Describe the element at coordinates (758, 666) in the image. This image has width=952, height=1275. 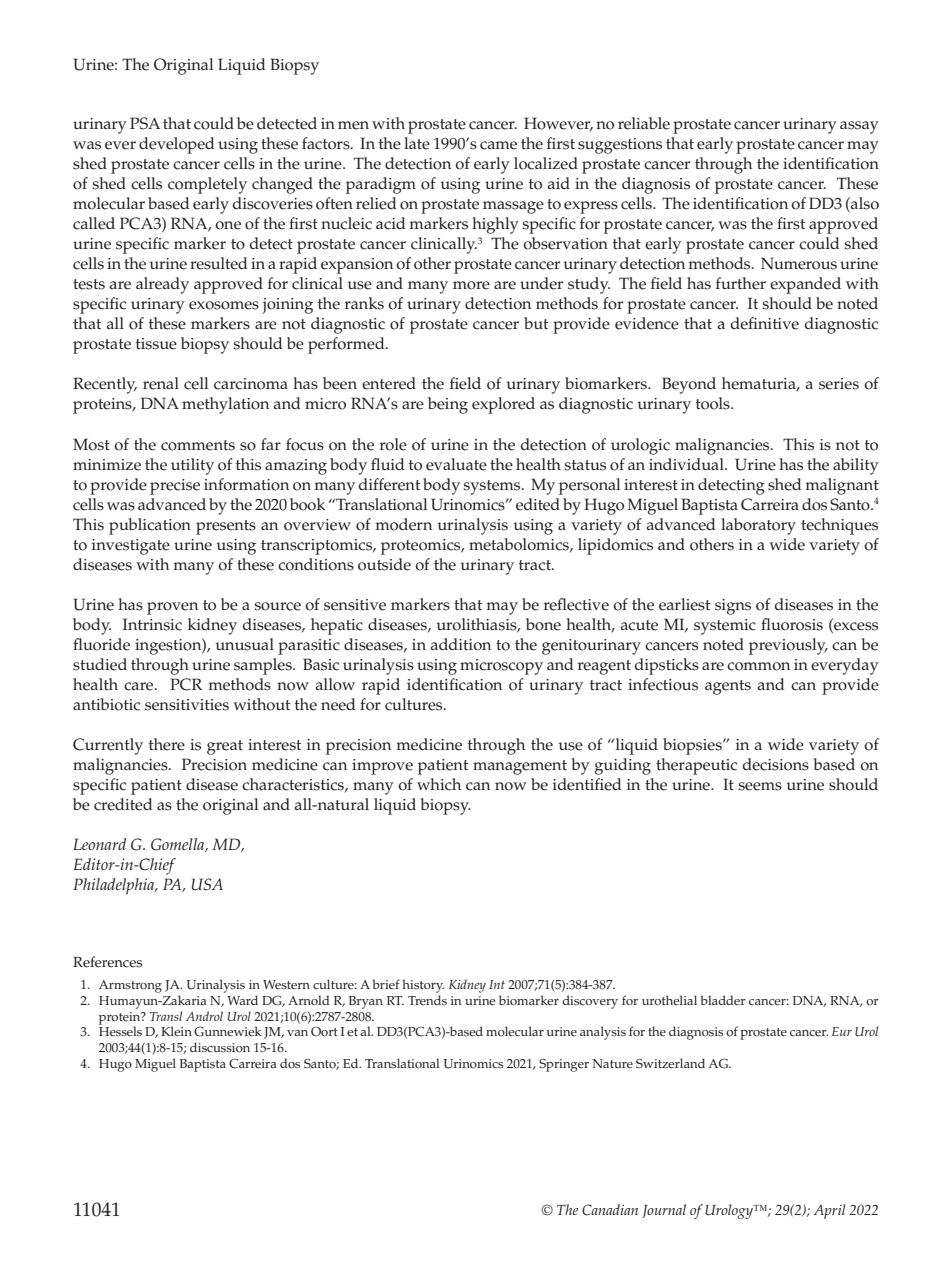
I see `common` at that location.
